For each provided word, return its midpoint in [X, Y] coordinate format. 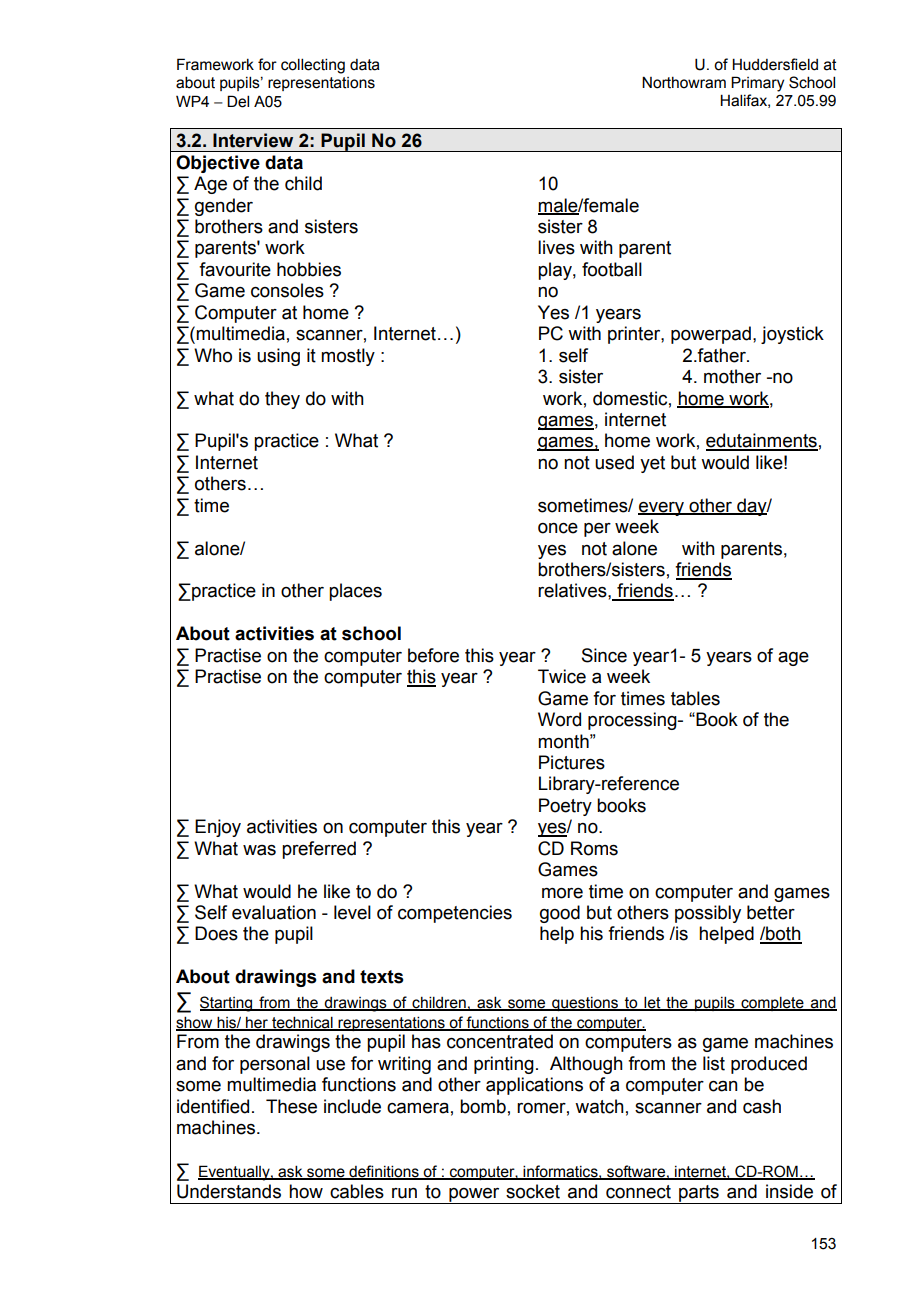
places [355, 592]
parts [699, 1194]
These [291, 1106]
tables [695, 698]
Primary [757, 84]
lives [556, 247]
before [433, 655]
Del [238, 101]
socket [533, 1191]
